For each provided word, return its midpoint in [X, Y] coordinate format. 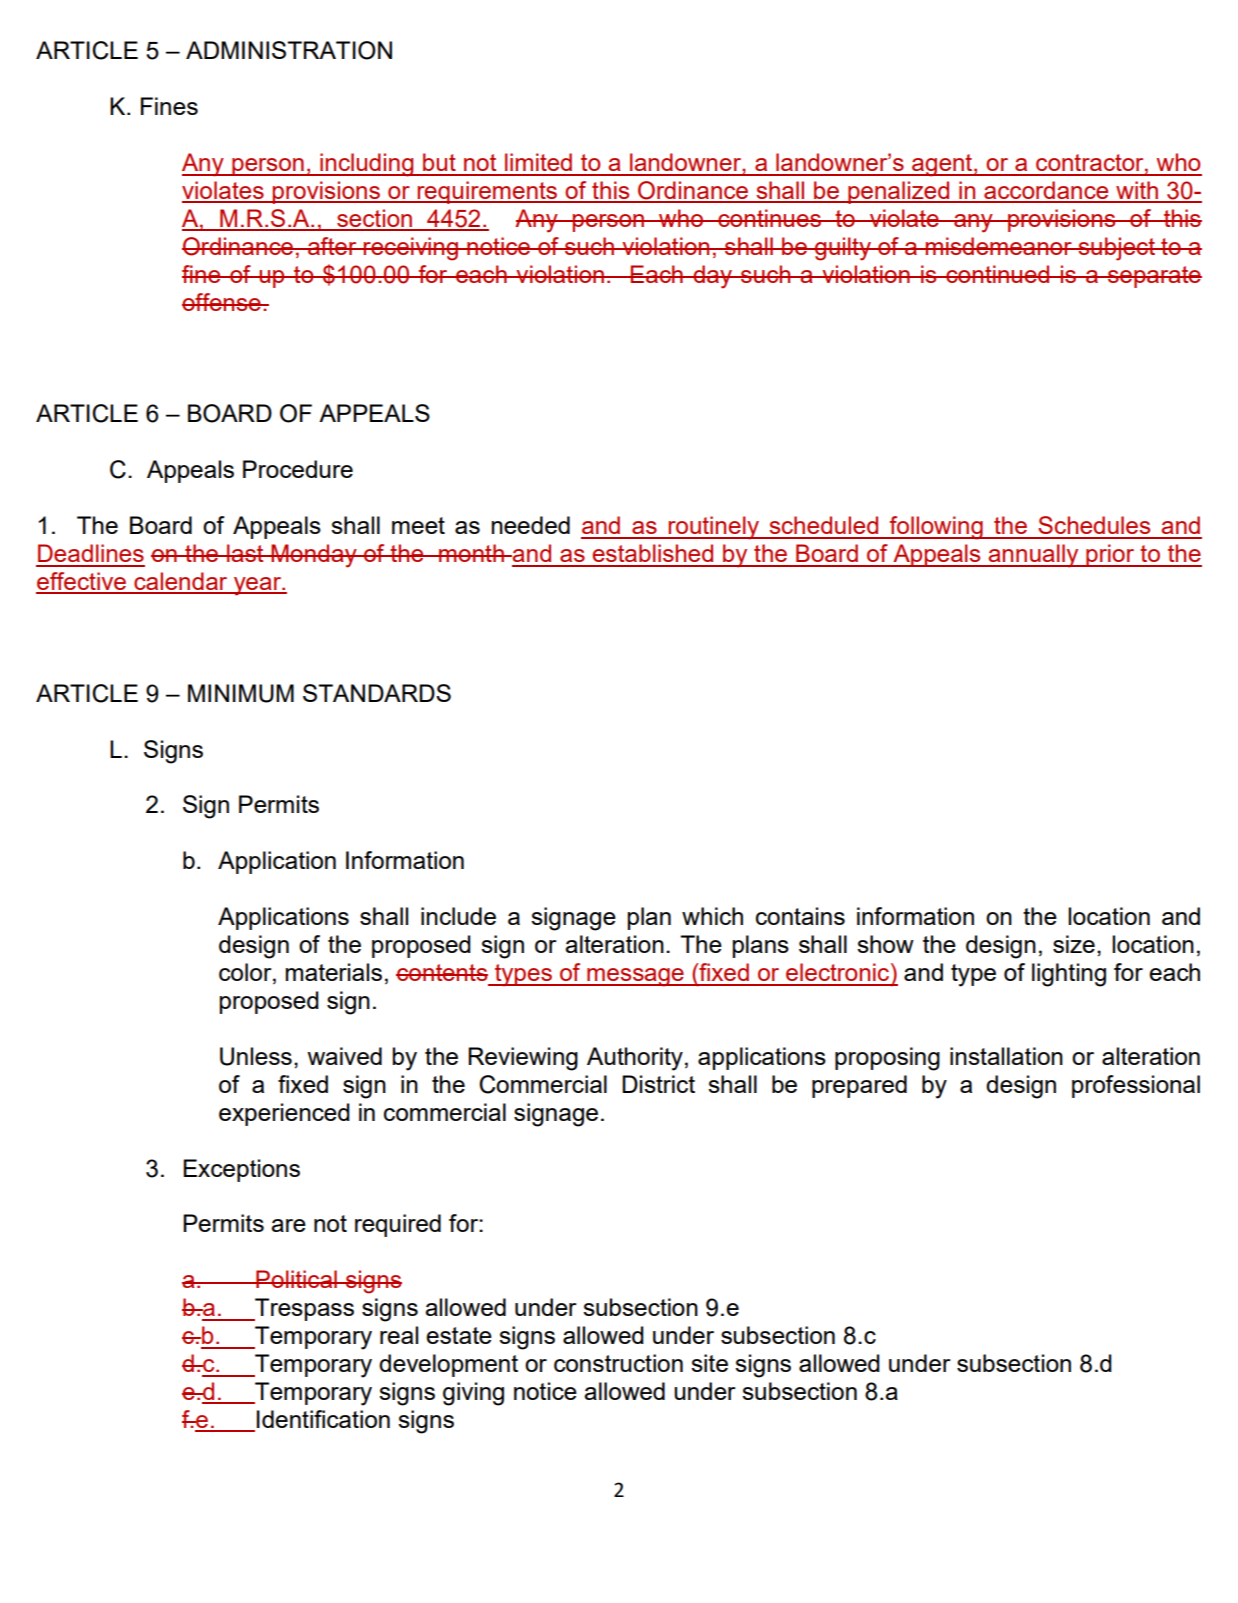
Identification [323, 1419]
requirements [488, 192]
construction [618, 1363]
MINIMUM [241, 693]
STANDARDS [377, 693]
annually [1034, 556]
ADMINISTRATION [289, 50]
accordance [1046, 191]
